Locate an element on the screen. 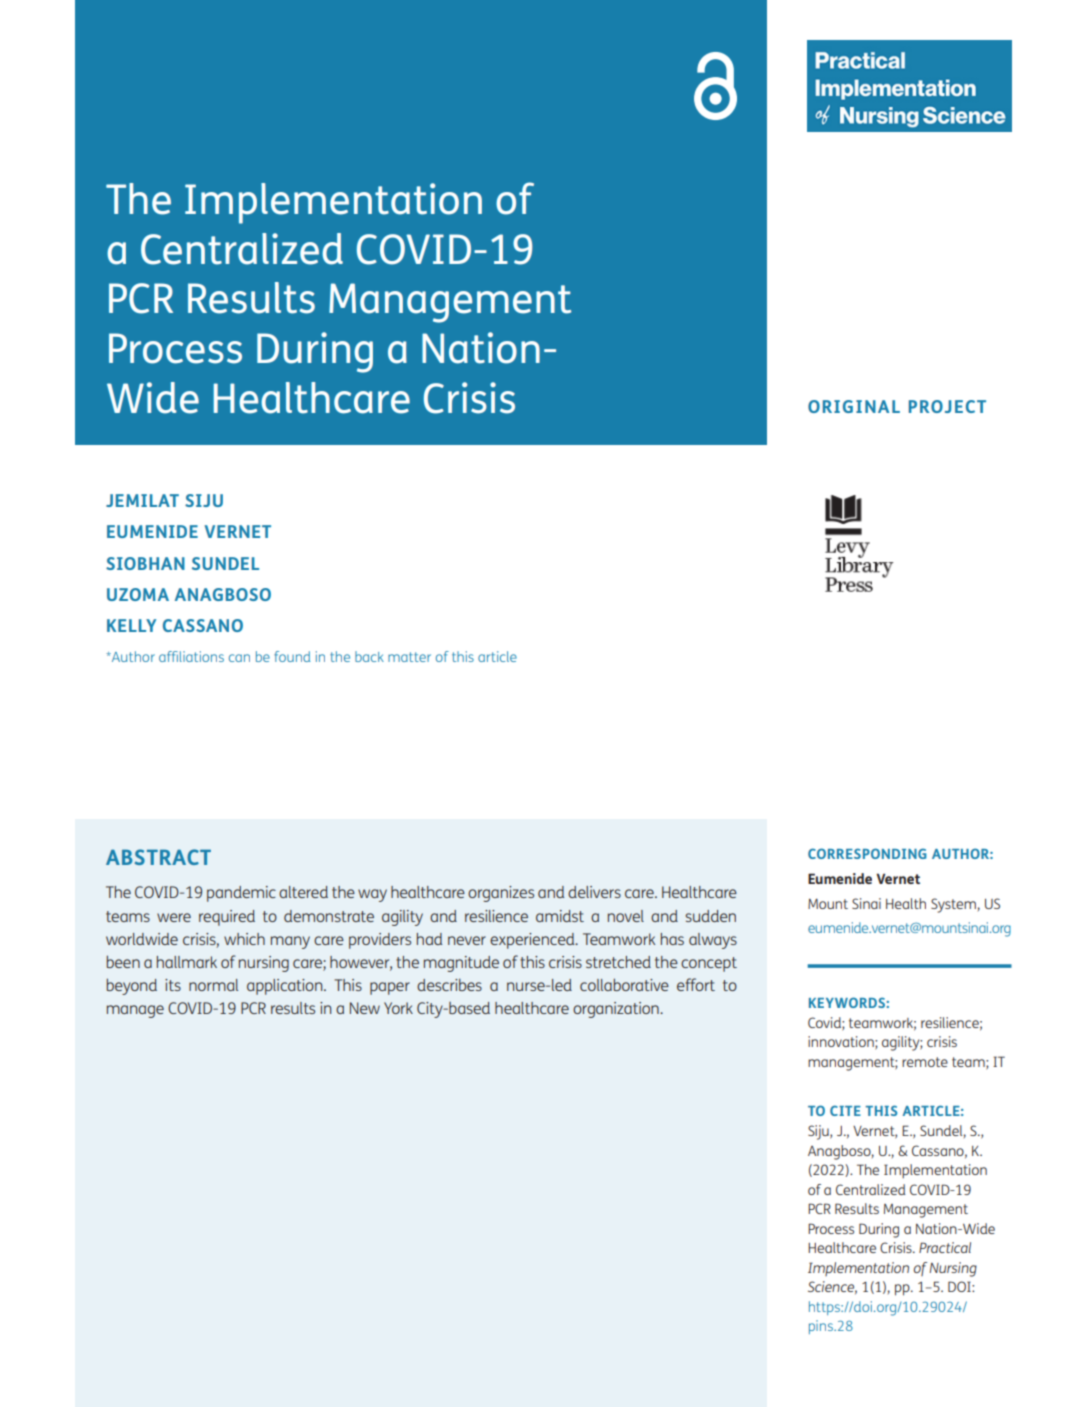 This screenshot has height=1407, width=1087. CITE is located at coordinates (845, 1110).
